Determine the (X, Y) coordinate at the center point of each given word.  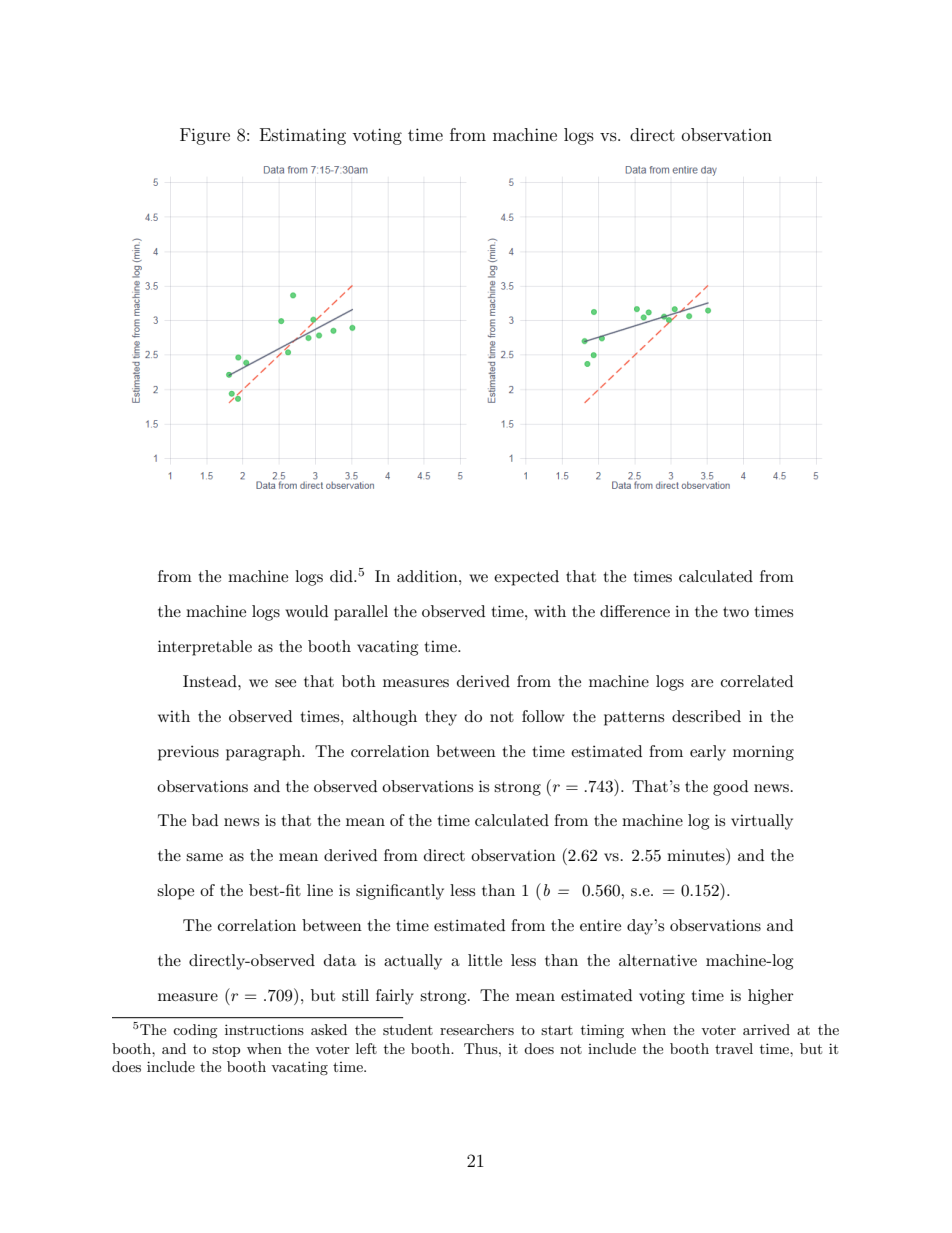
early (708, 753)
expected (526, 578)
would (306, 611)
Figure (205, 136)
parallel (361, 613)
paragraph (264, 753)
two (736, 612)
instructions (264, 1029)
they (441, 718)
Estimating (303, 136)
